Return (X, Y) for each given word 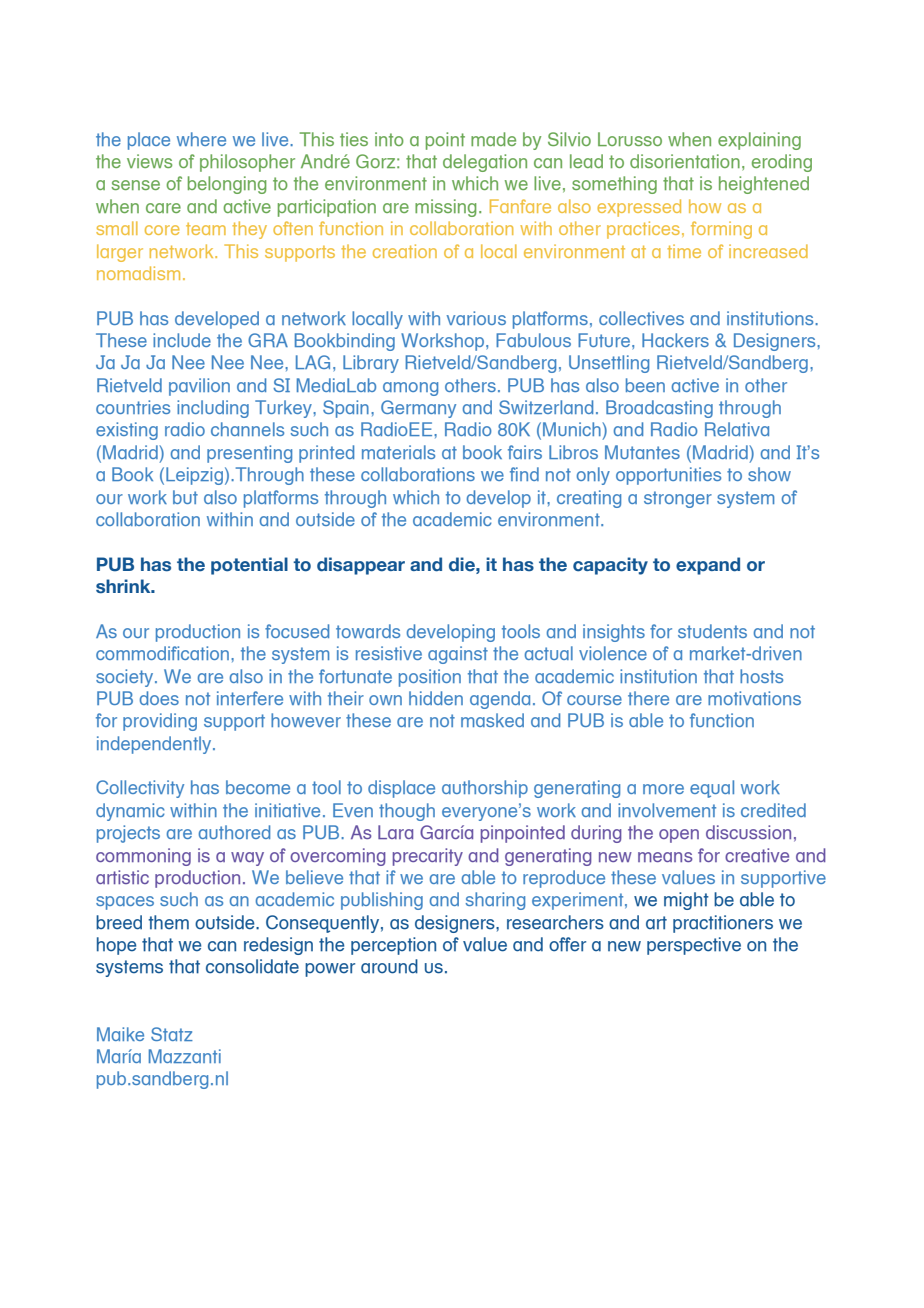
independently (155, 745)
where (201, 139)
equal (712, 789)
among (410, 389)
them (168, 922)
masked (492, 720)
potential (249, 566)
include (182, 340)
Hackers (675, 340)
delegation (485, 163)
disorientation (685, 161)
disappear (361, 566)
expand (708, 566)
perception (393, 946)
